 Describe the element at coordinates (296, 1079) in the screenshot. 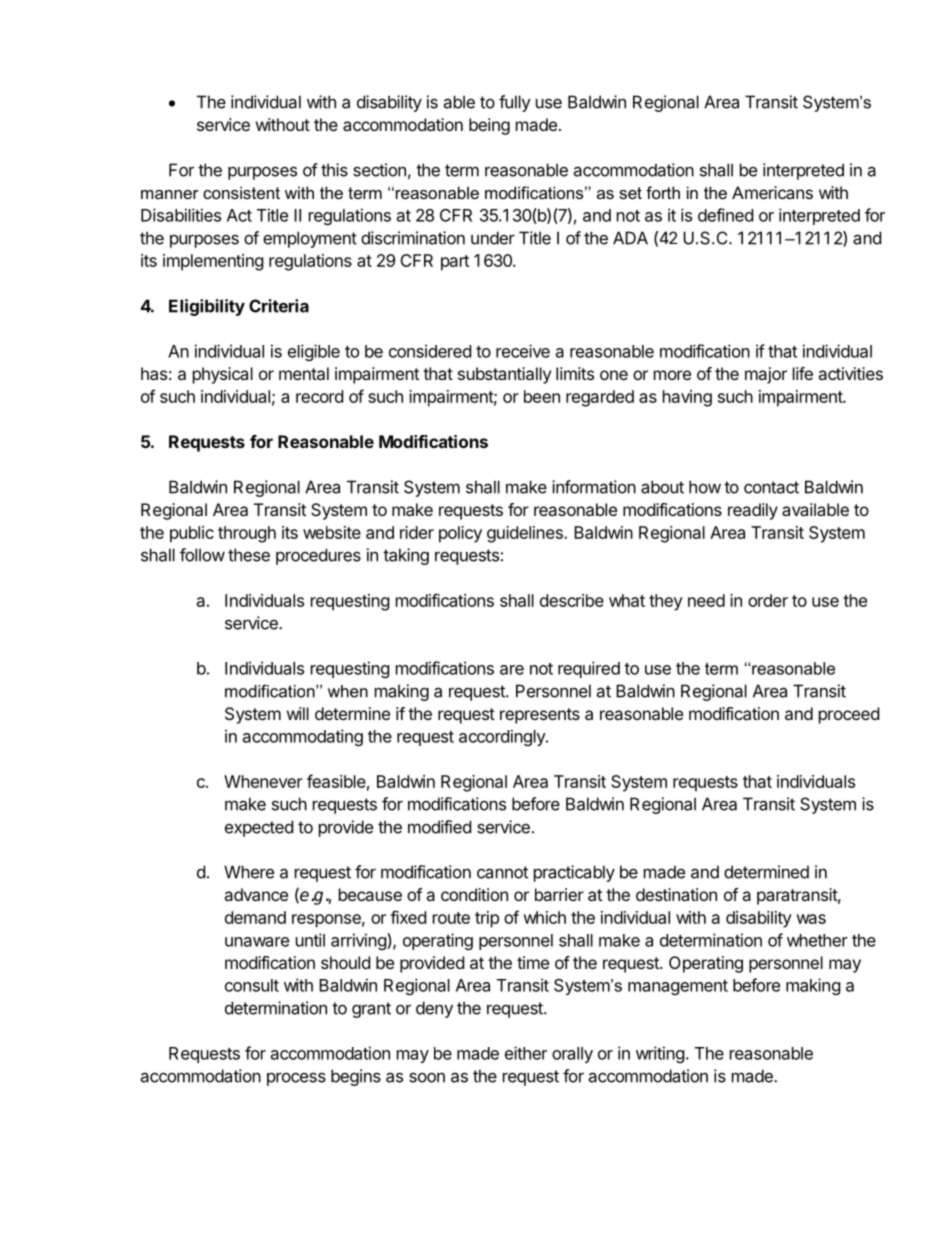

I see `process` at that location.
